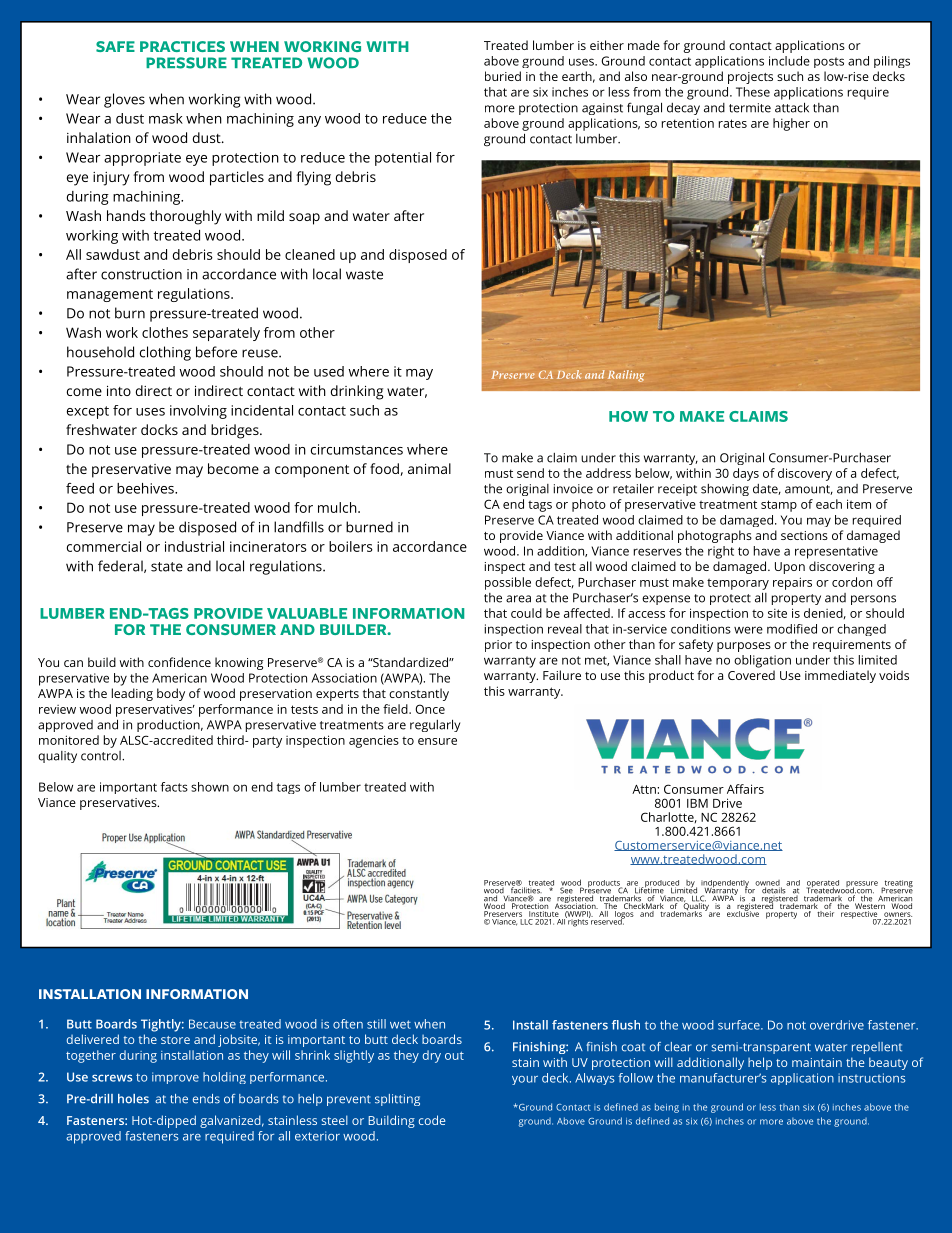  What do you see at coordinates (768, 884) in the screenshot?
I see `owned` at bounding box center [768, 884].
